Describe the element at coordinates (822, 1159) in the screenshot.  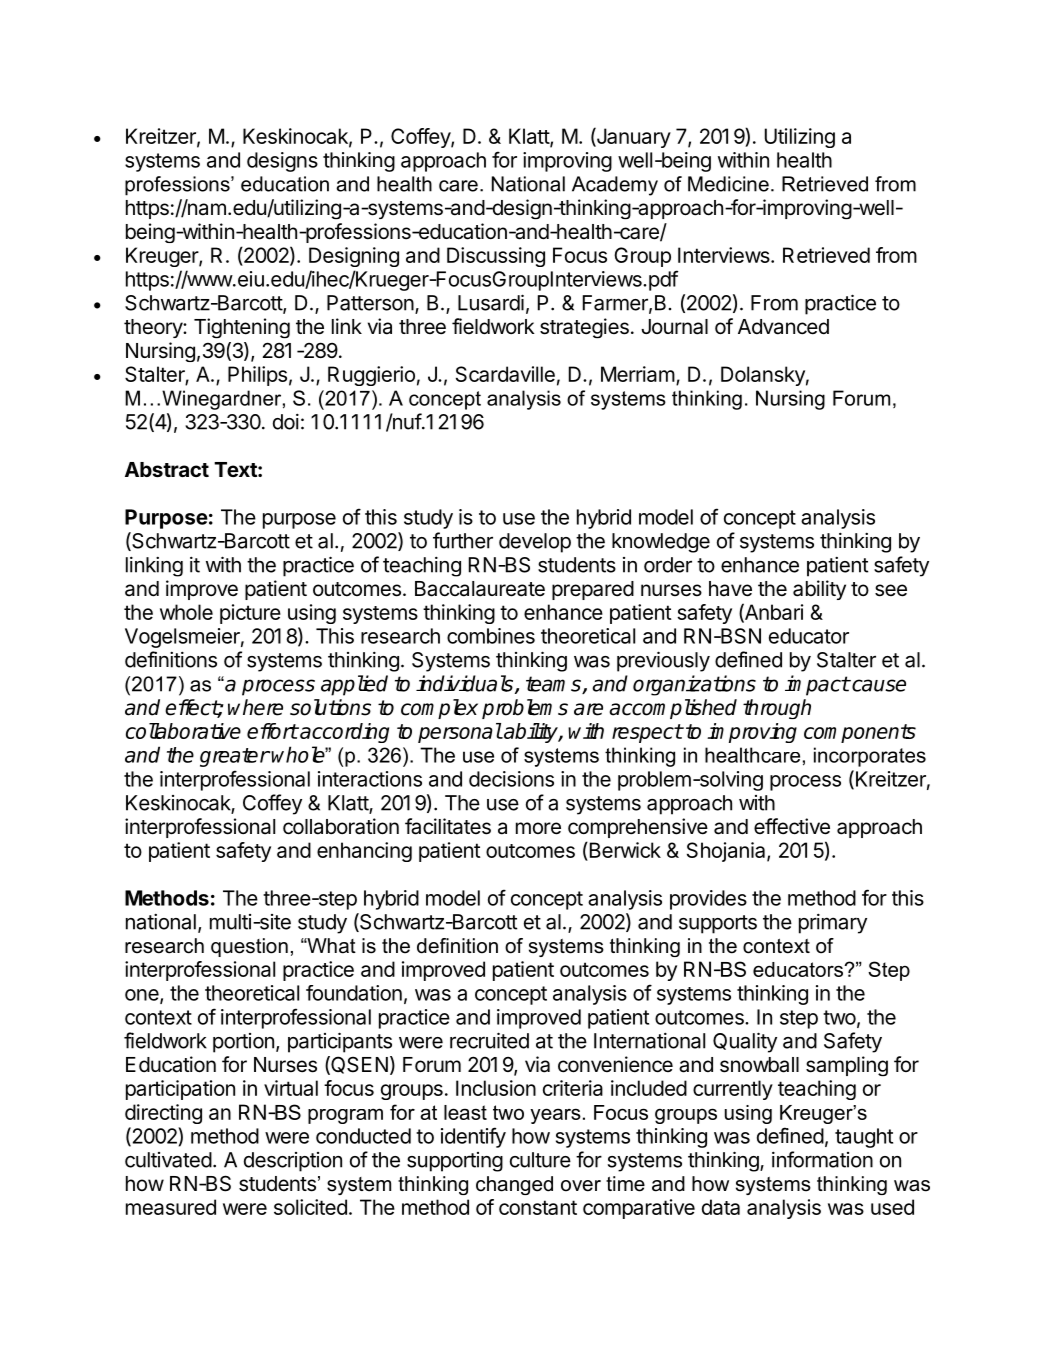
I see `information` at that location.
